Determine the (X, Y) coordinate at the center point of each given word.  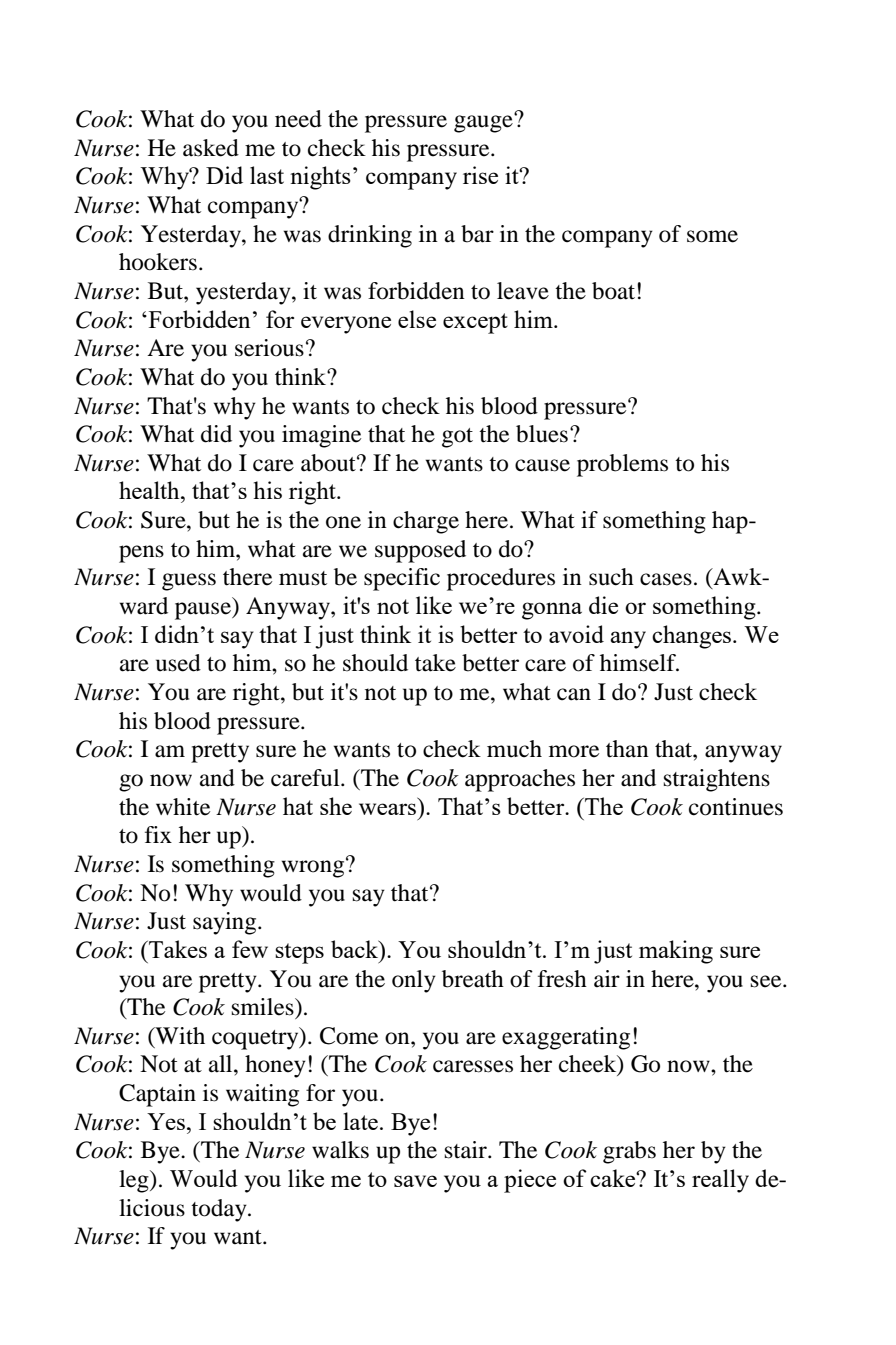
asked (211, 148)
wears (387, 809)
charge (426, 522)
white (183, 807)
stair (467, 1150)
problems (622, 465)
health (150, 490)
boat (613, 291)
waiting (262, 1095)
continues (736, 807)
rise (480, 175)
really (720, 1181)
